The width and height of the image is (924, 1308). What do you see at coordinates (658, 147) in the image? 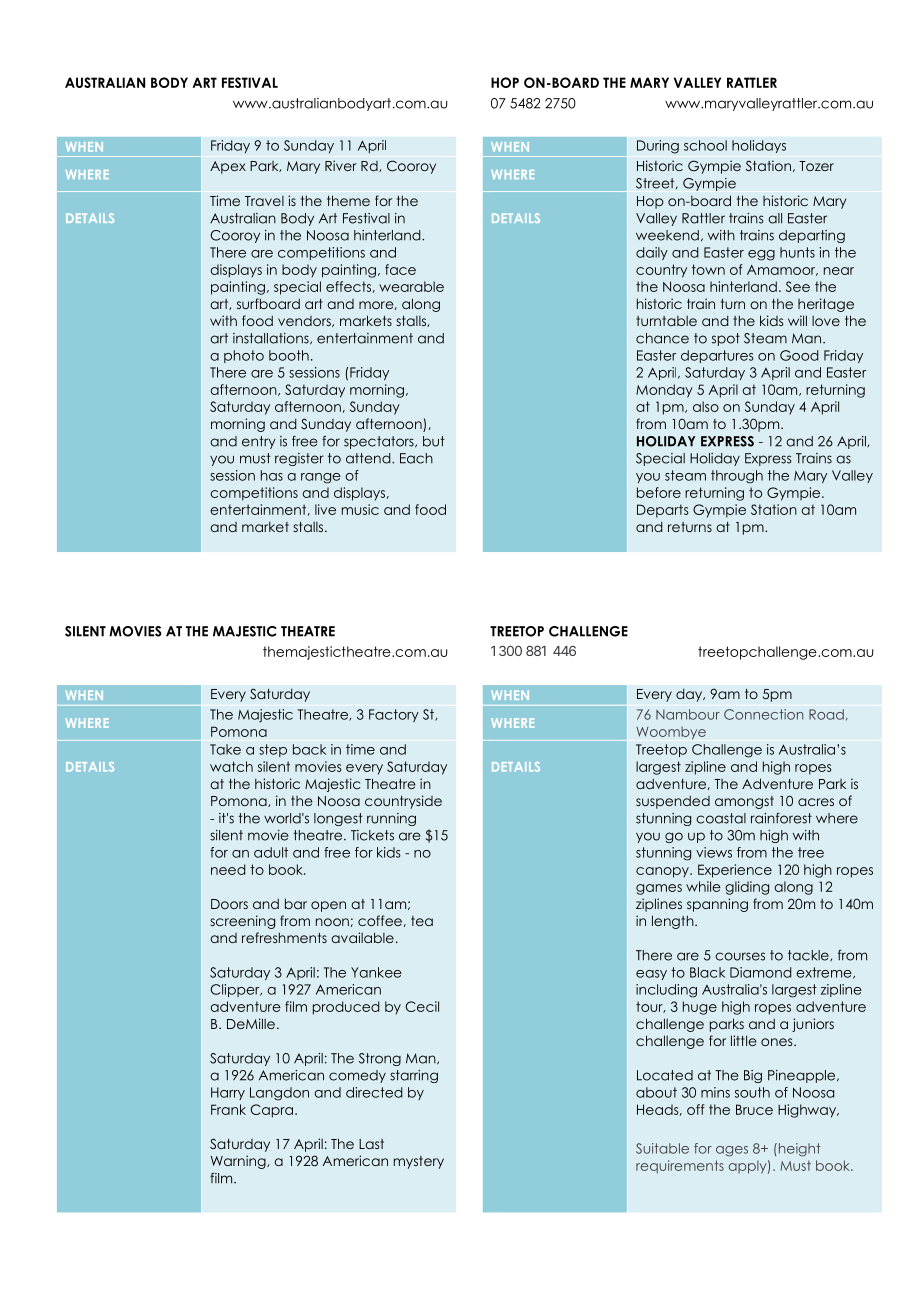
I see `During` at bounding box center [658, 147].
